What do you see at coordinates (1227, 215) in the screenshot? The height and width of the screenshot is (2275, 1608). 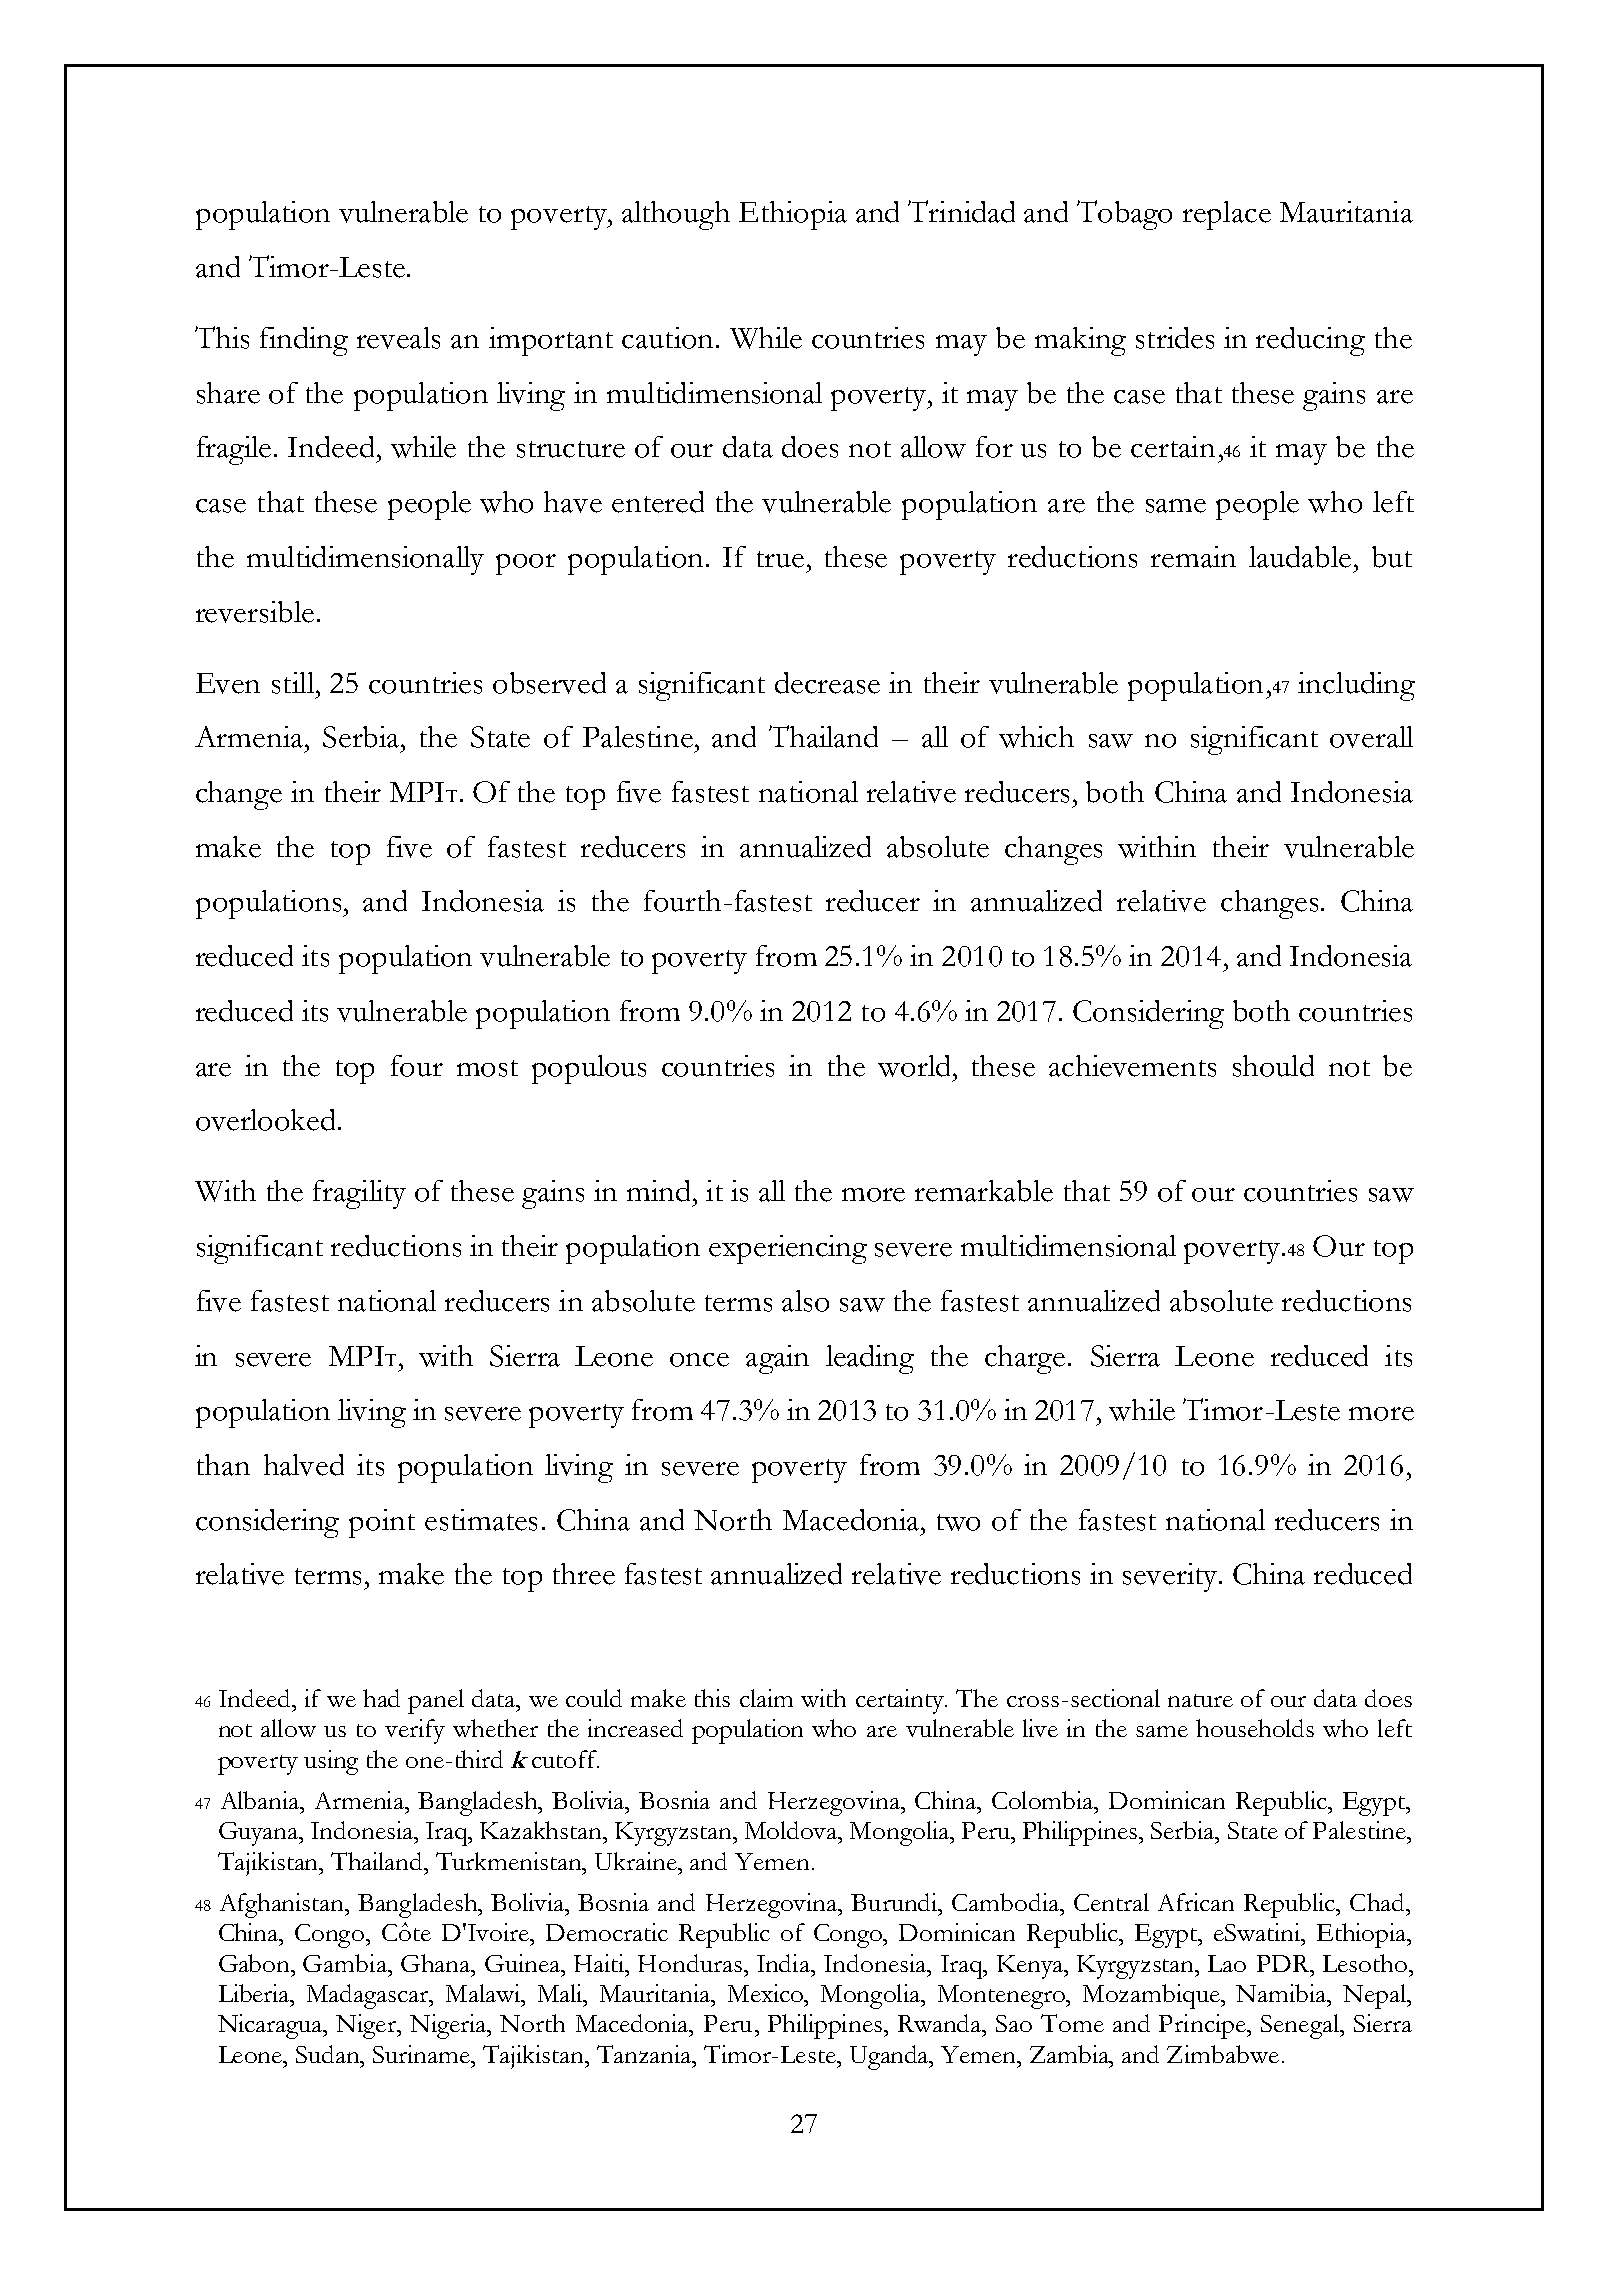 I see `replace` at bounding box center [1227, 215].
